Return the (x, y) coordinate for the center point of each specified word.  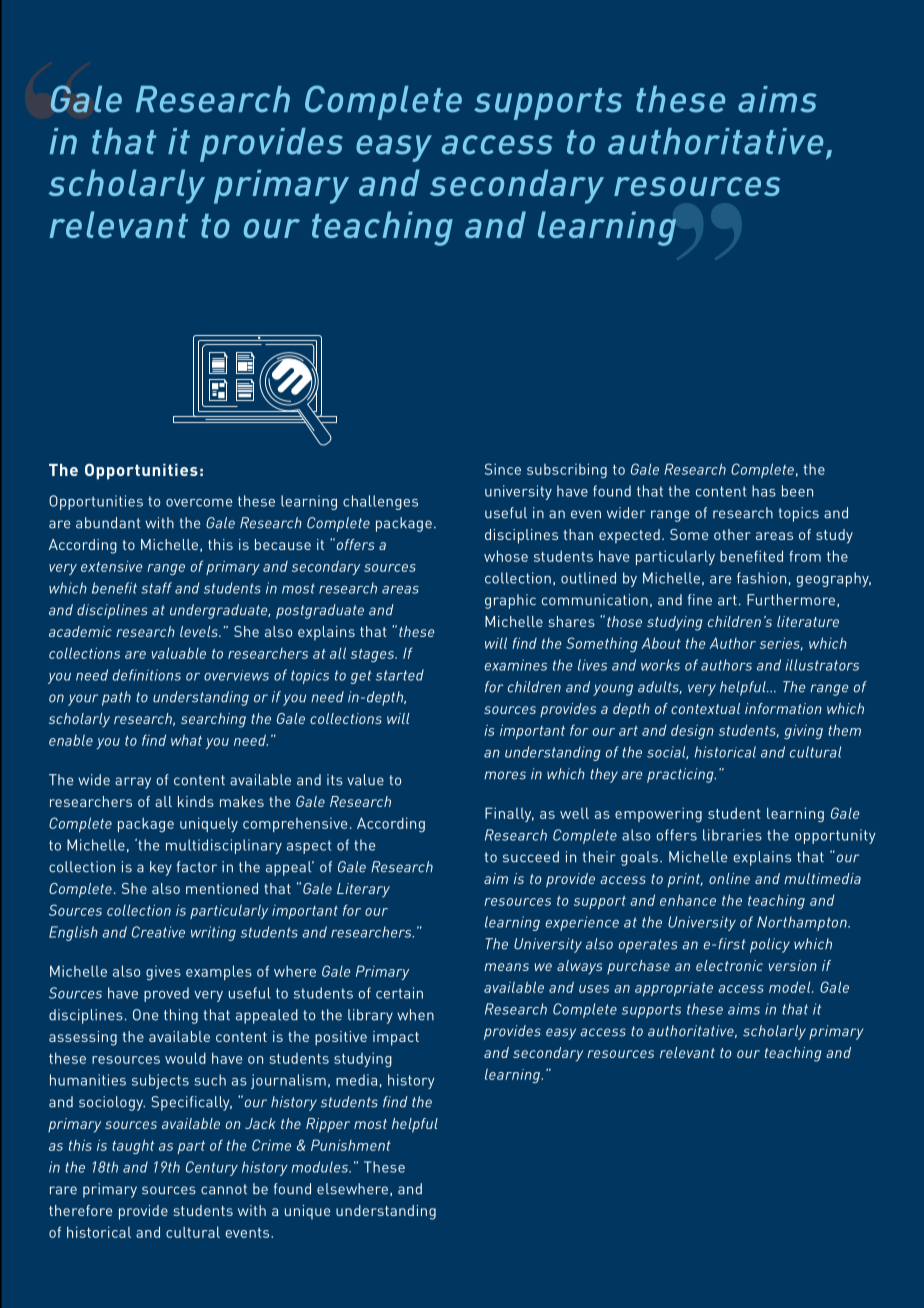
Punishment (351, 1145)
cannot (224, 1189)
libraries (732, 835)
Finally (509, 814)
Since (503, 469)
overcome (199, 503)
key (161, 868)
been (797, 491)
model (791, 987)
